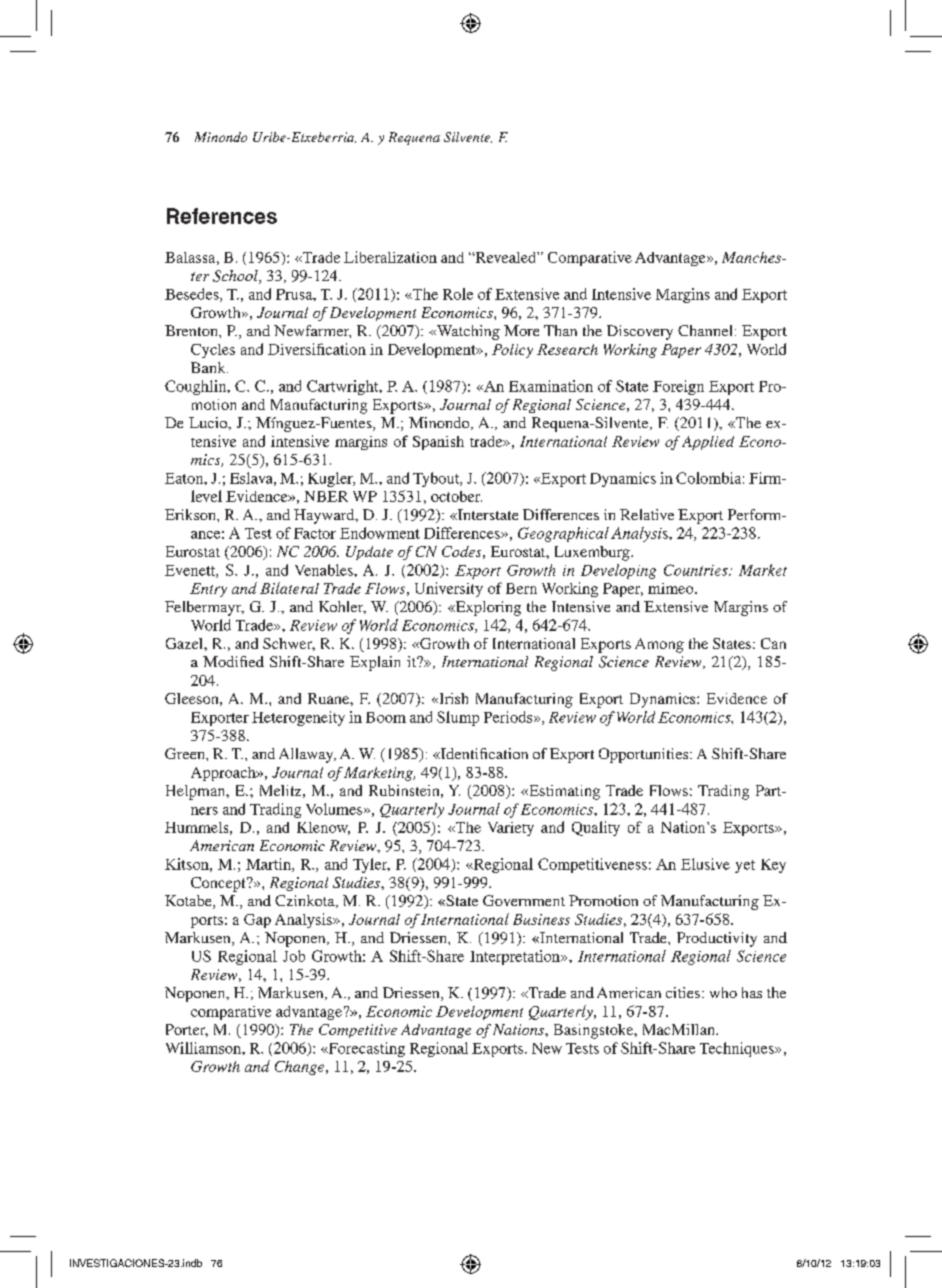 The image size is (942, 1288). What do you see at coordinates (315, 533) in the screenshot?
I see `Factor` at bounding box center [315, 533].
